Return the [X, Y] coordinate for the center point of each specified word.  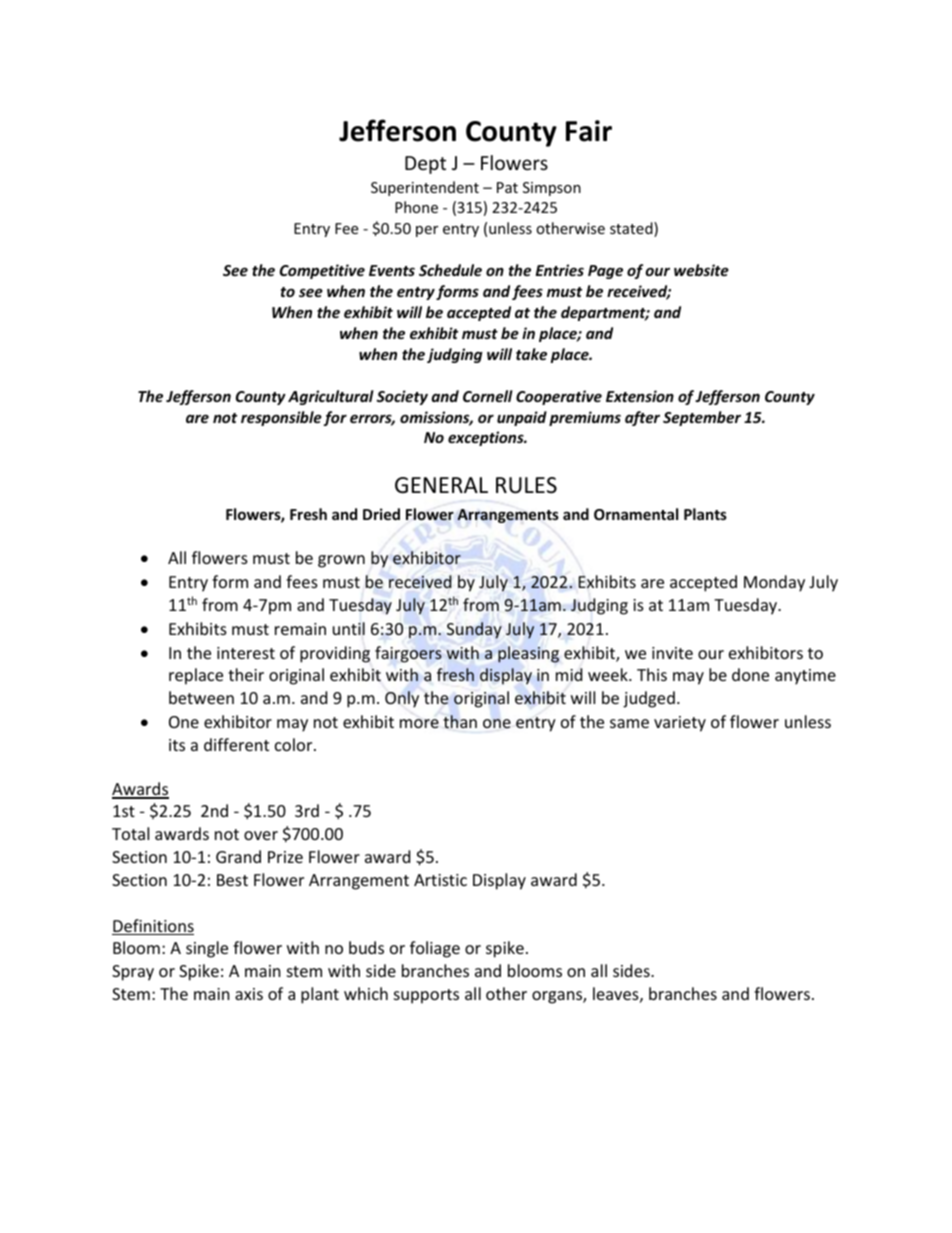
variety [680, 724]
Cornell [488, 396]
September [702, 418]
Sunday [474, 630]
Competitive [322, 271]
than [460, 721]
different [236, 744]
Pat [507, 187]
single [207, 949]
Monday [774, 583]
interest [246, 653]
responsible [281, 418]
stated [632, 229]
